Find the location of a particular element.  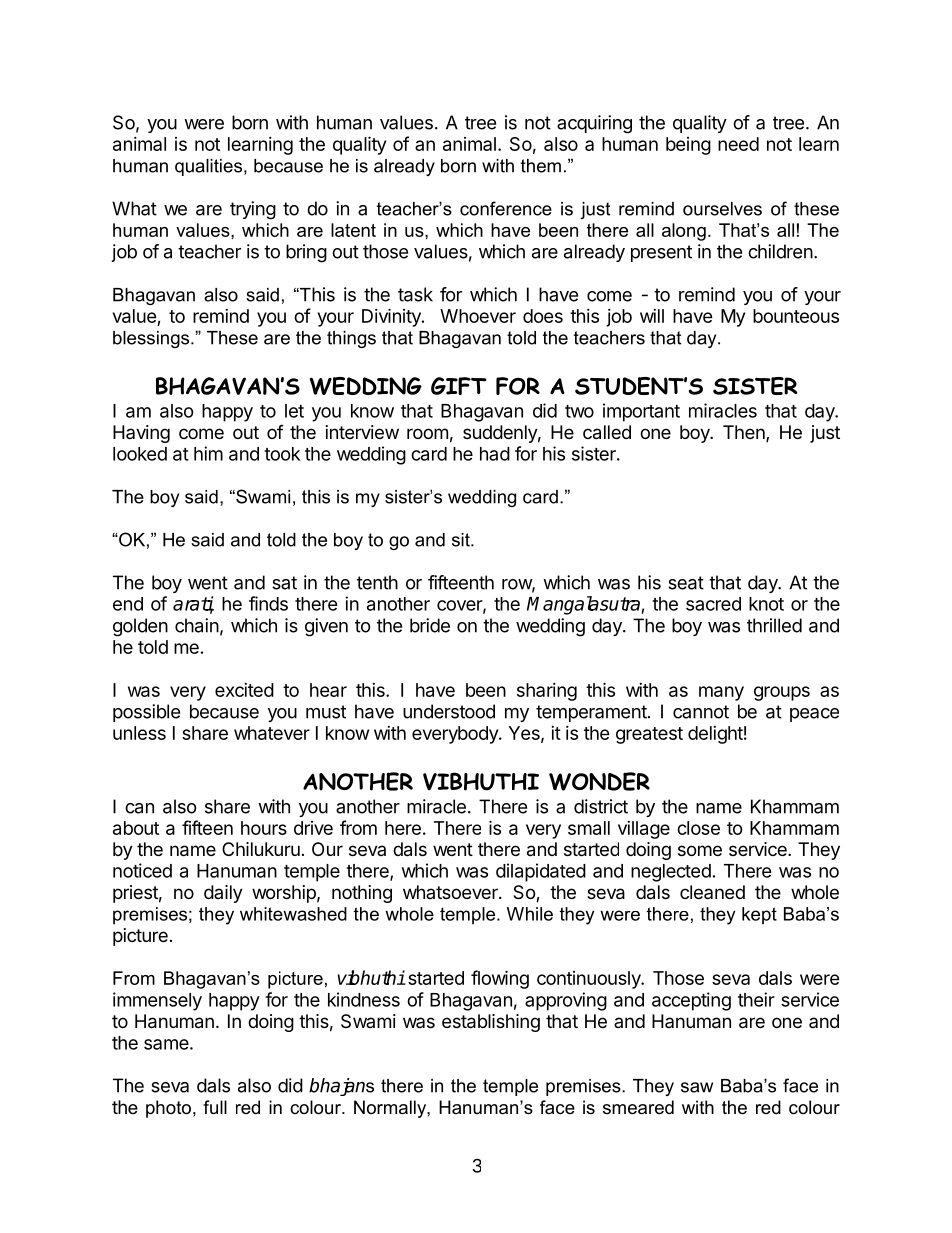

Then is located at coordinates (745, 433).
